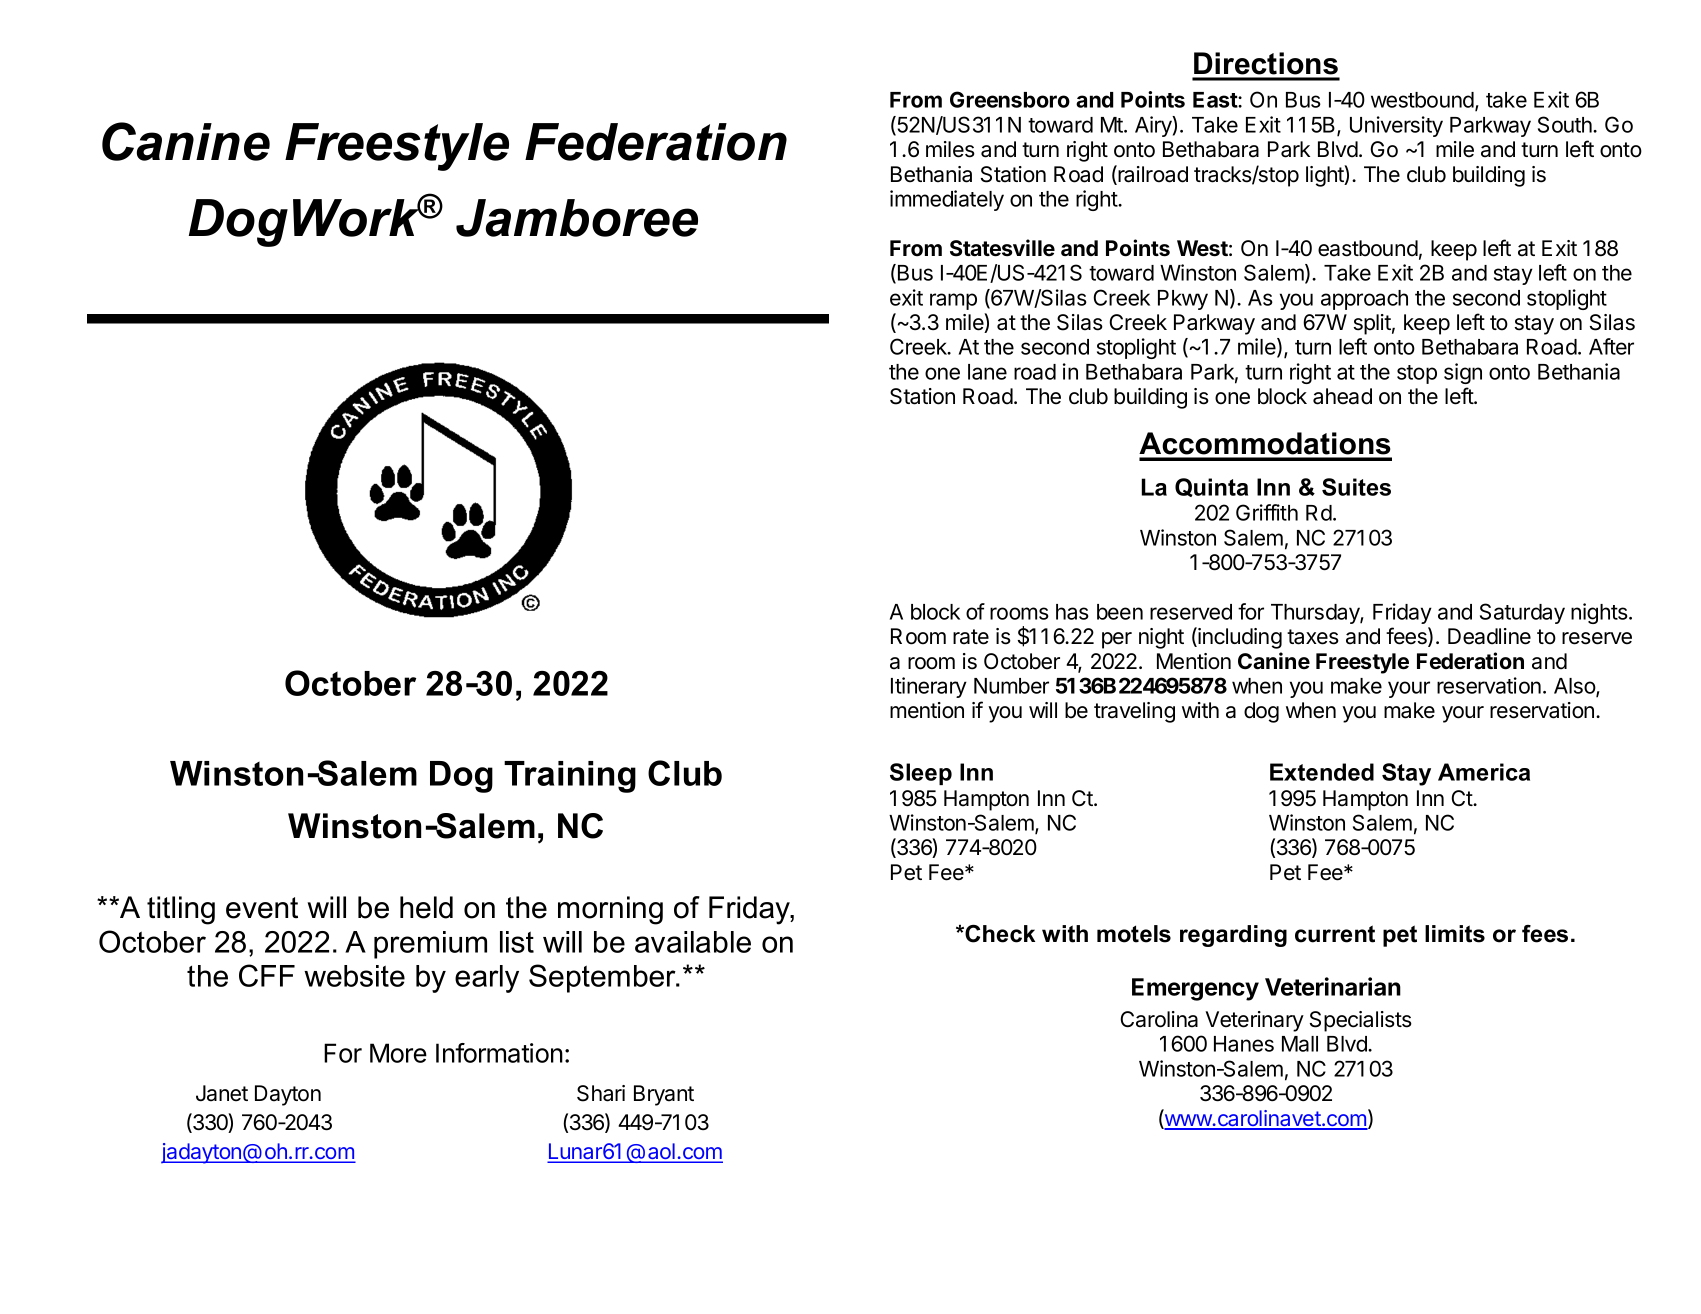  What do you see at coordinates (1522, 613) in the screenshot?
I see `Saturday` at bounding box center [1522, 613].
